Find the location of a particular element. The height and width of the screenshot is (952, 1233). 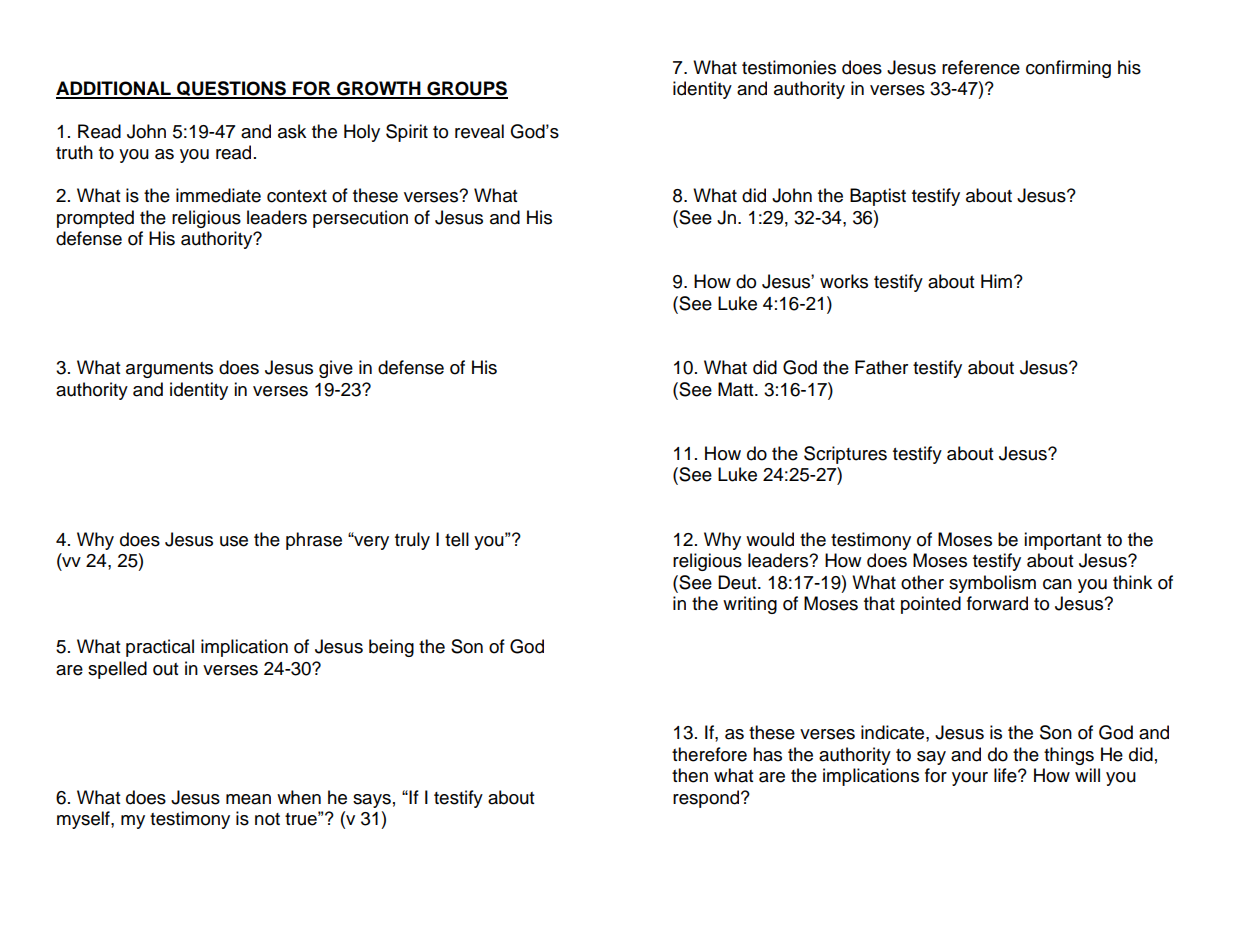

Scriptures is located at coordinates (845, 455).
